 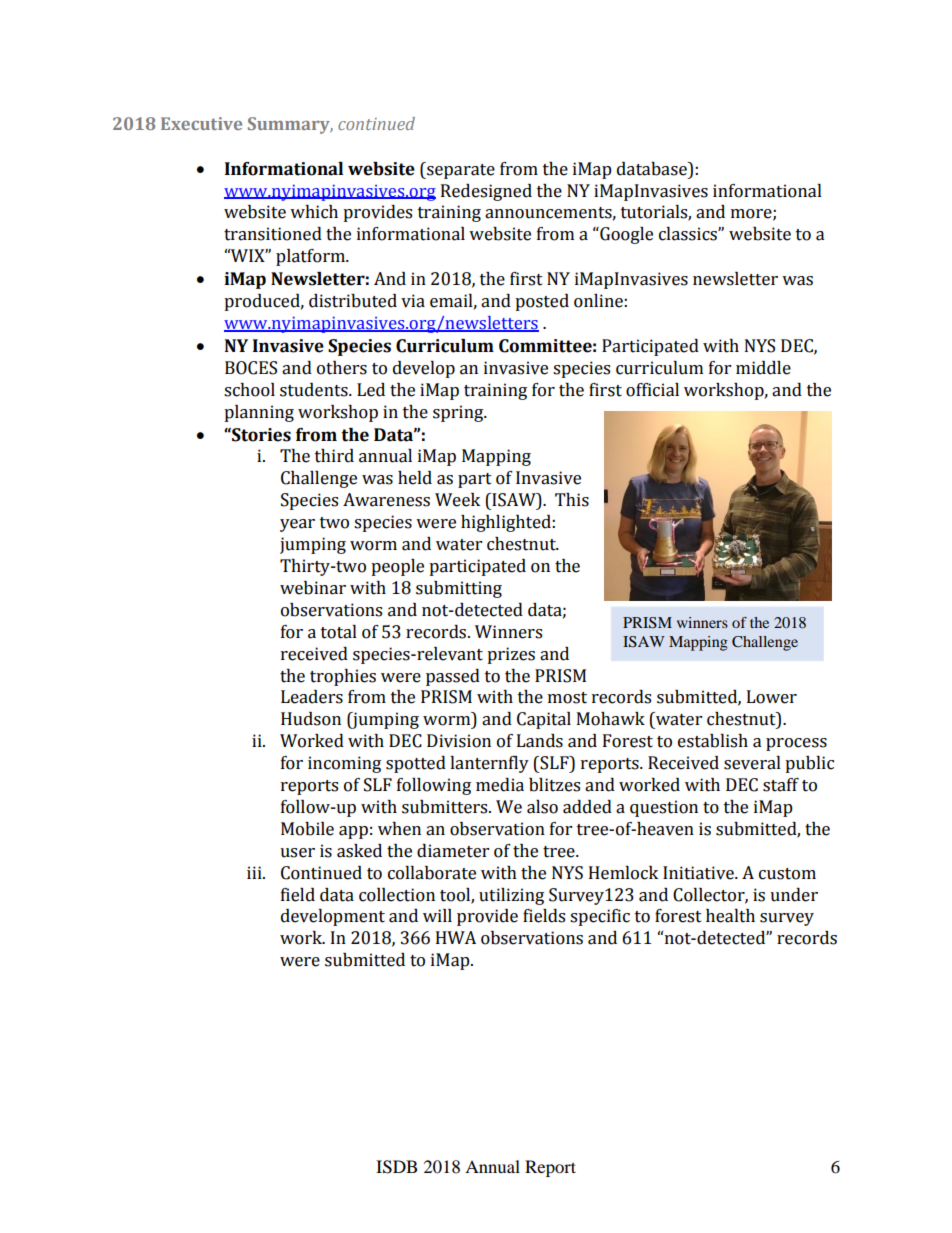 I want to click on Google, so click(x=625, y=235).
